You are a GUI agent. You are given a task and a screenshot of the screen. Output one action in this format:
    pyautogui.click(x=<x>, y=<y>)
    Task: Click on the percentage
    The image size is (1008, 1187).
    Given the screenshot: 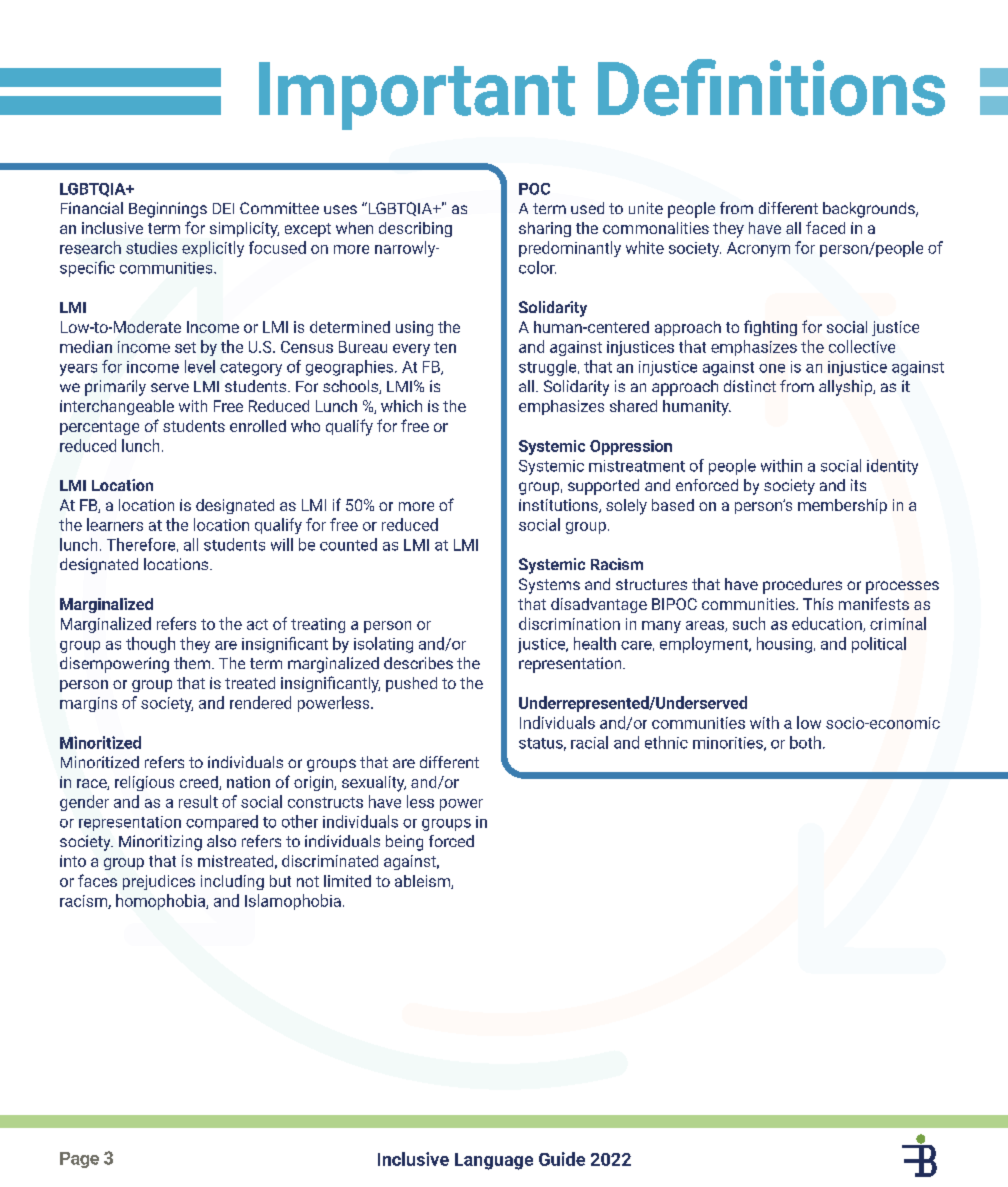 What is the action you would take?
    pyautogui.click(x=99, y=428)
